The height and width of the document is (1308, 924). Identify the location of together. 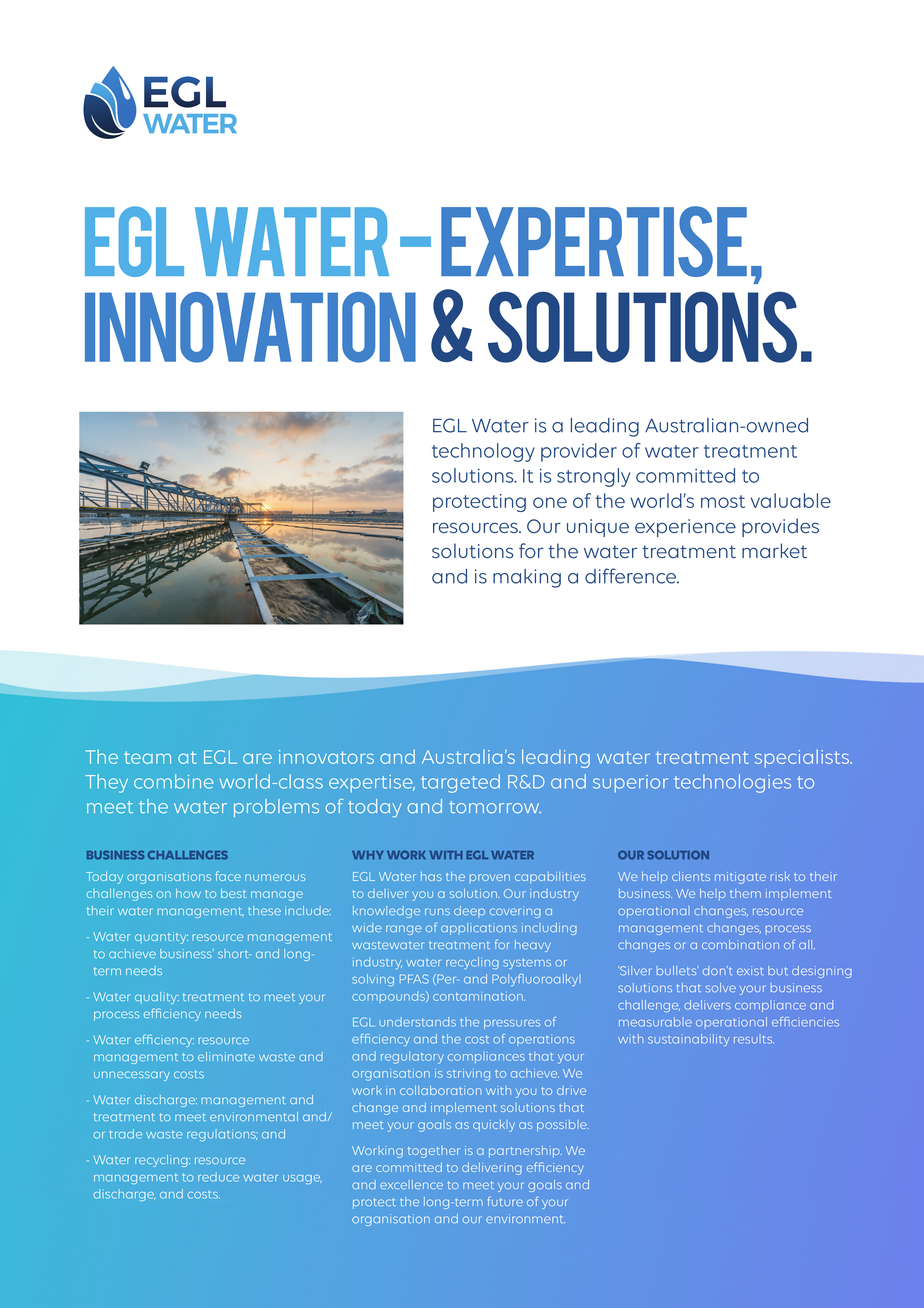
(434, 1152).
